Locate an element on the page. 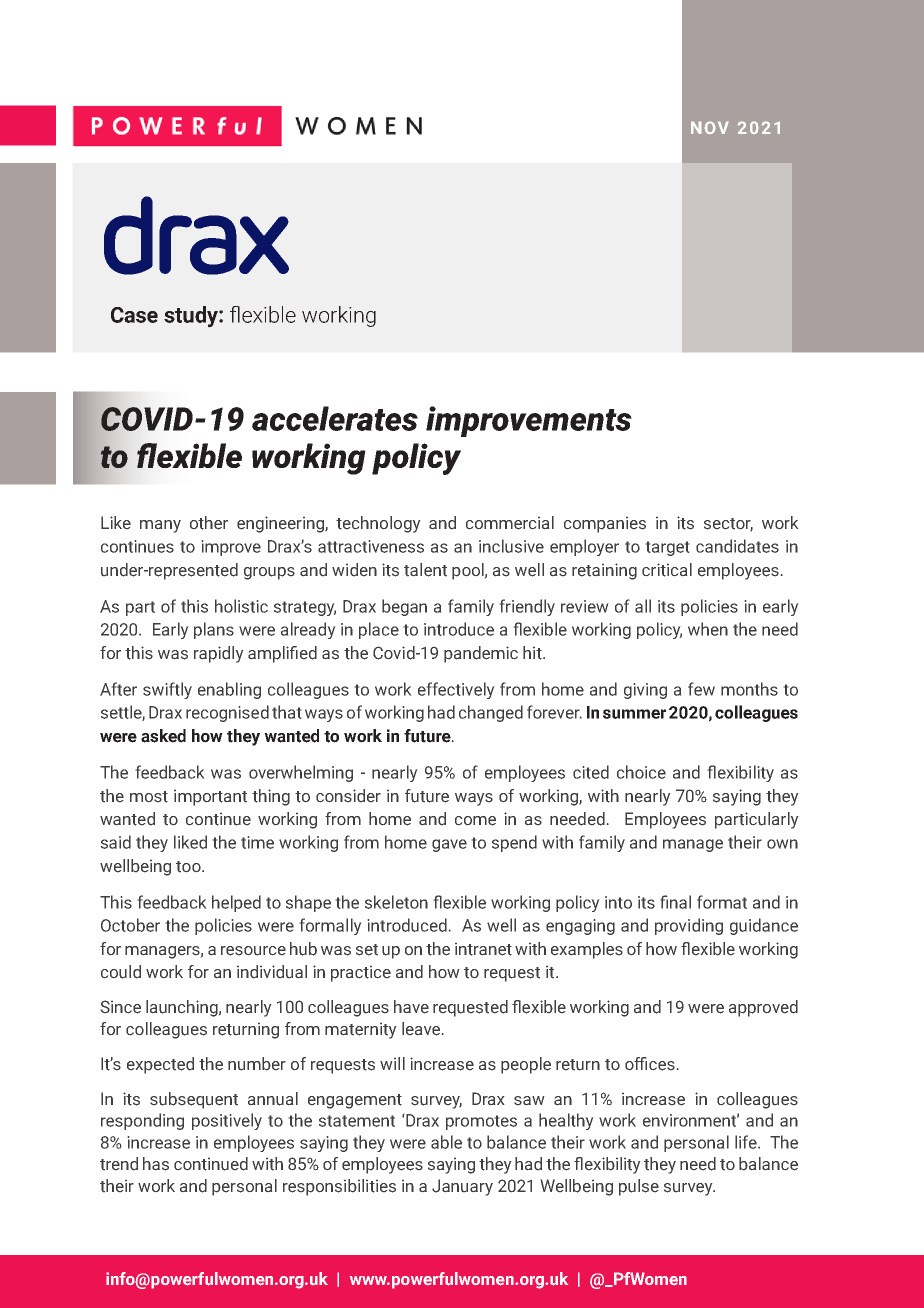 Image resolution: width=924 pixels, height=1308 pixels. able is located at coordinates (446, 1142).
